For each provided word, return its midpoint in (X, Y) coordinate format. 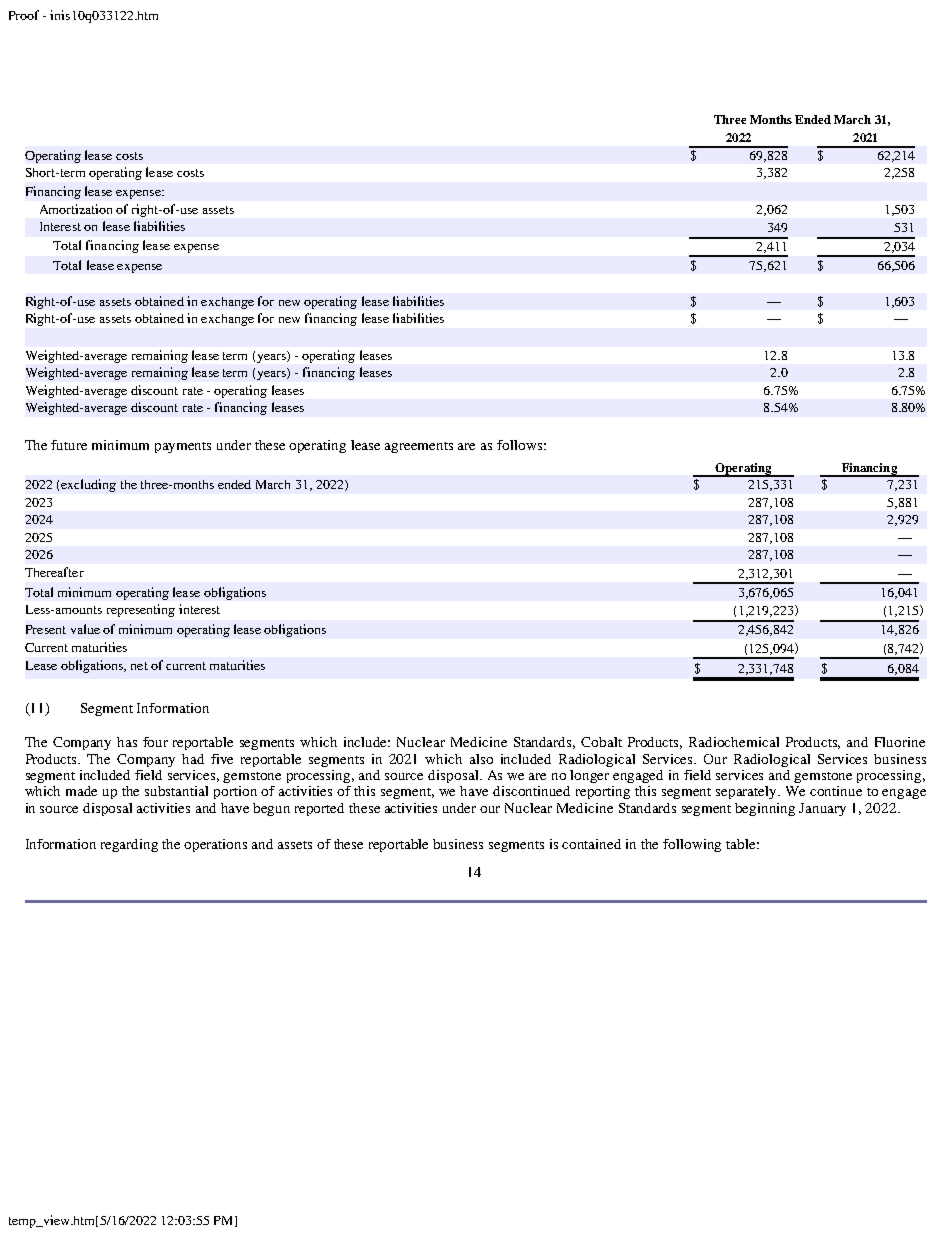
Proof (24, 15)
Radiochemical (734, 742)
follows (519, 445)
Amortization (76, 209)
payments (183, 447)
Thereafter (54, 572)
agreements (419, 447)
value (85, 629)
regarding (129, 845)
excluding (88, 485)
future (69, 445)
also (481, 759)
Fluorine (900, 742)
